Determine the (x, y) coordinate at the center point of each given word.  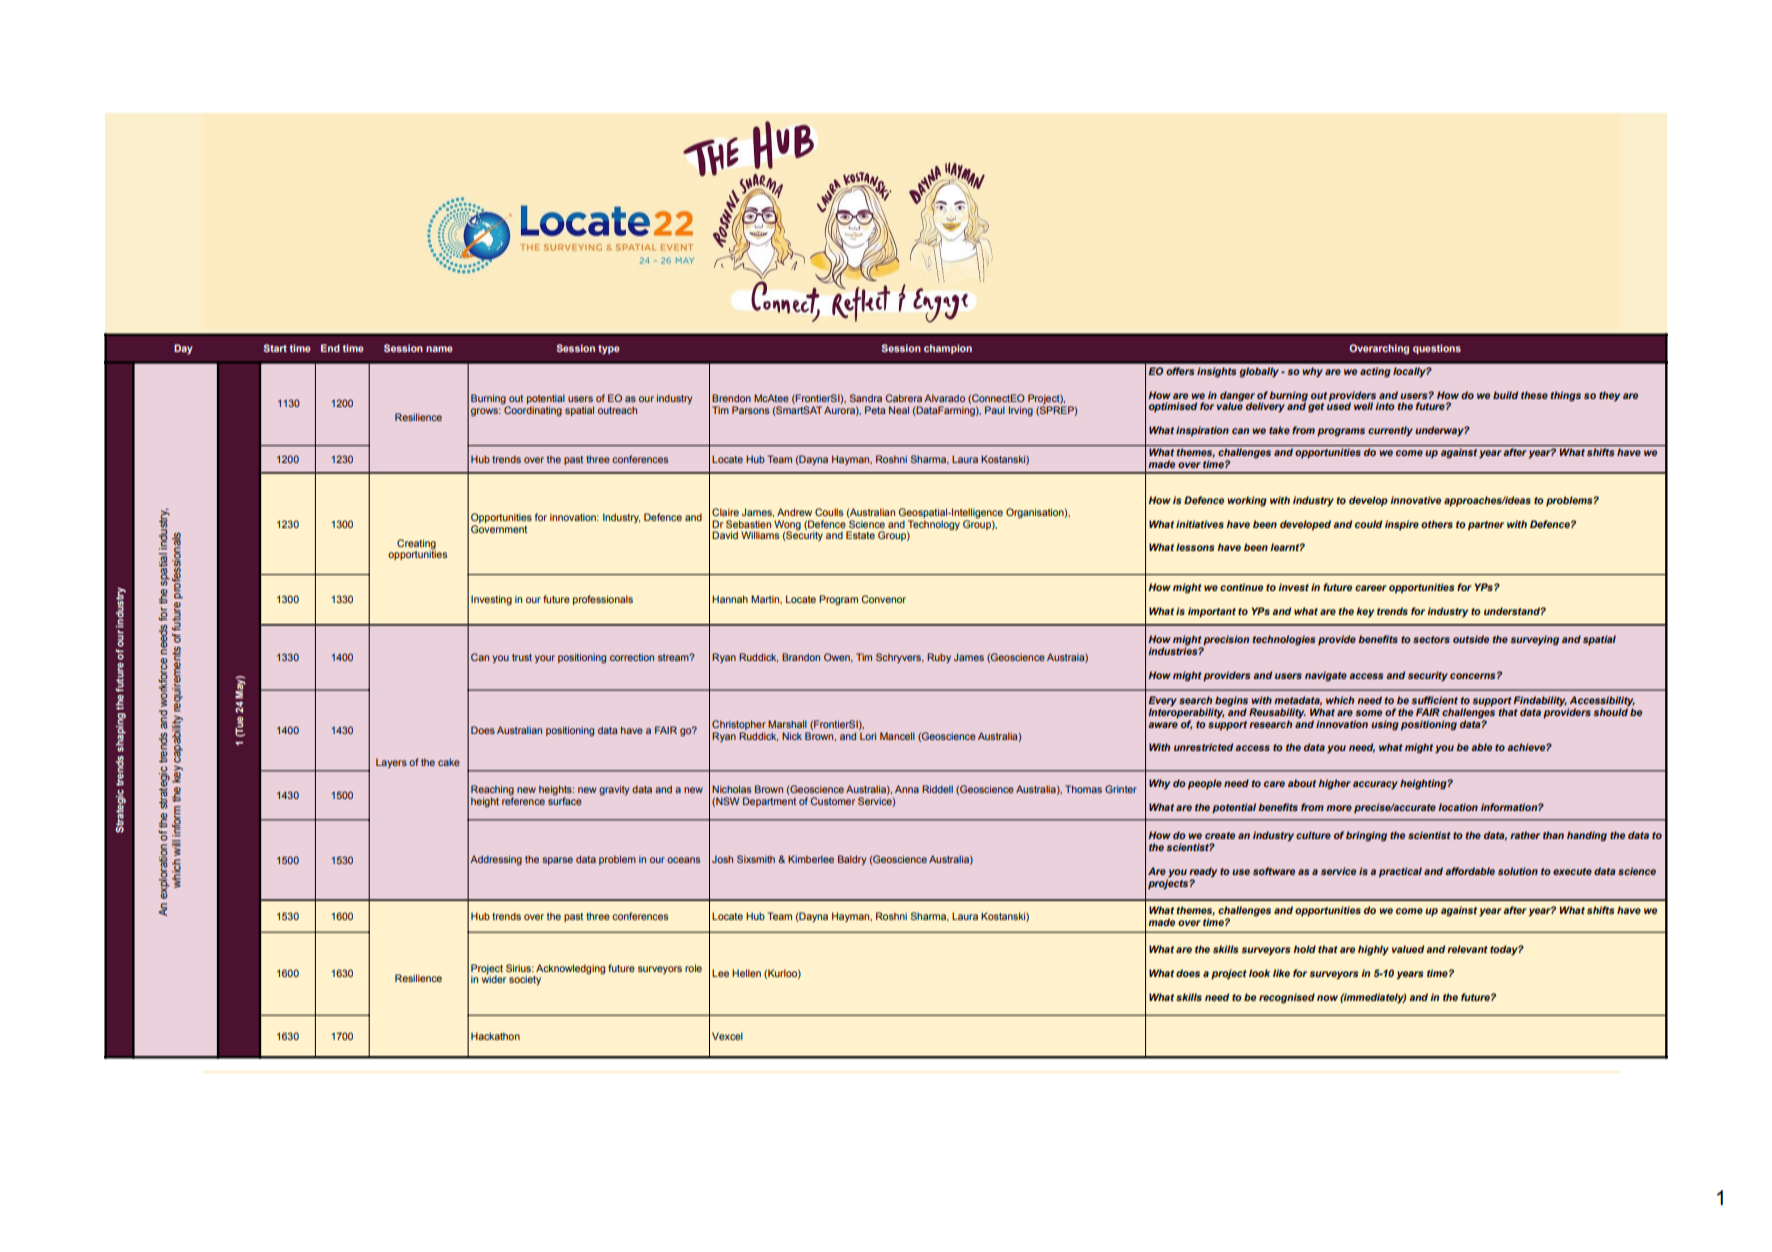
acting (1375, 372)
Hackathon (495, 1036)
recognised (1287, 998)
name (439, 349)
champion (948, 349)
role (693, 968)
